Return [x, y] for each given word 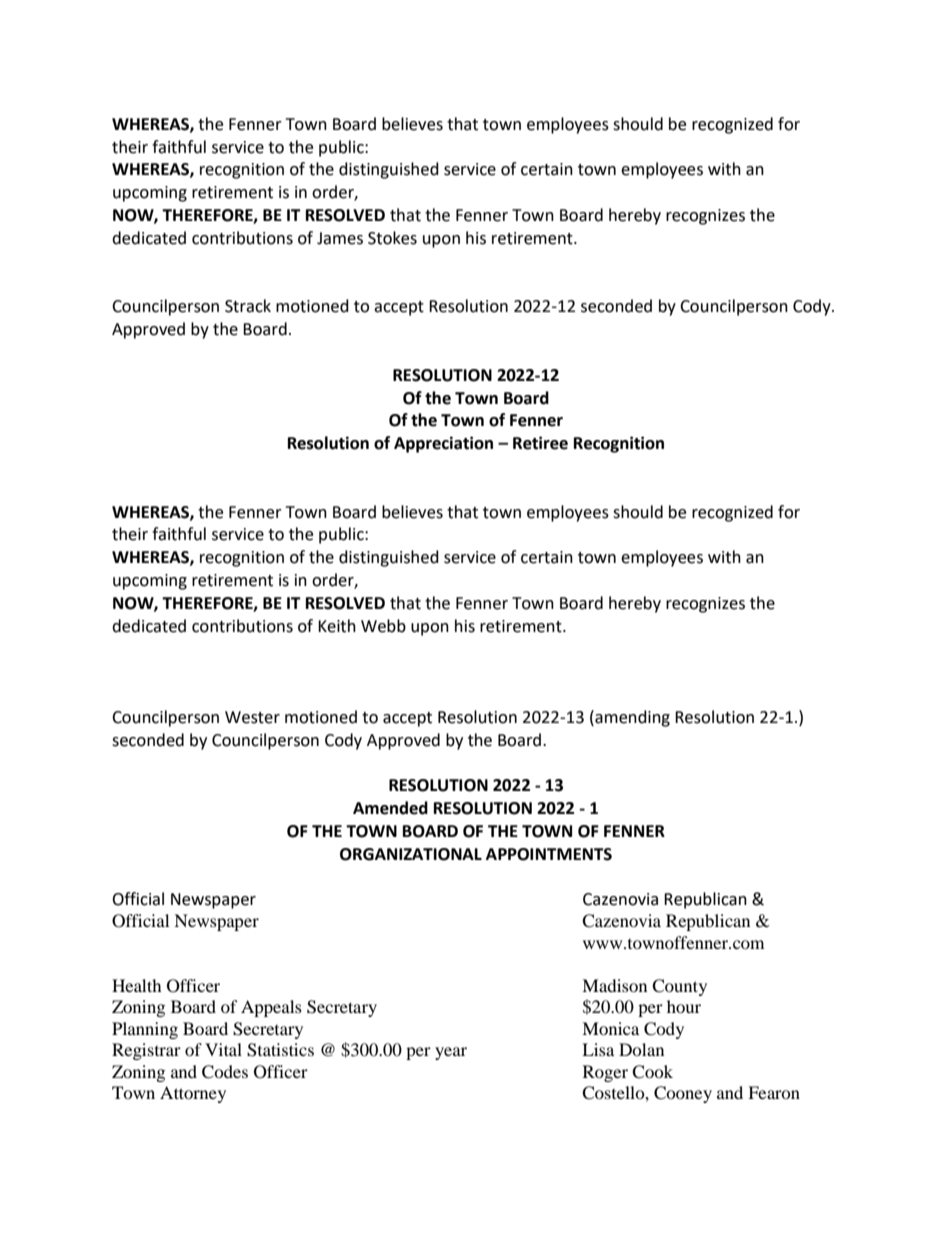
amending [631, 718]
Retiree [540, 443]
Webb [383, 626]
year [451, 1053]
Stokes [392, 238]
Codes [225, 1072]
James [340, 238]
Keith [337, 626]
